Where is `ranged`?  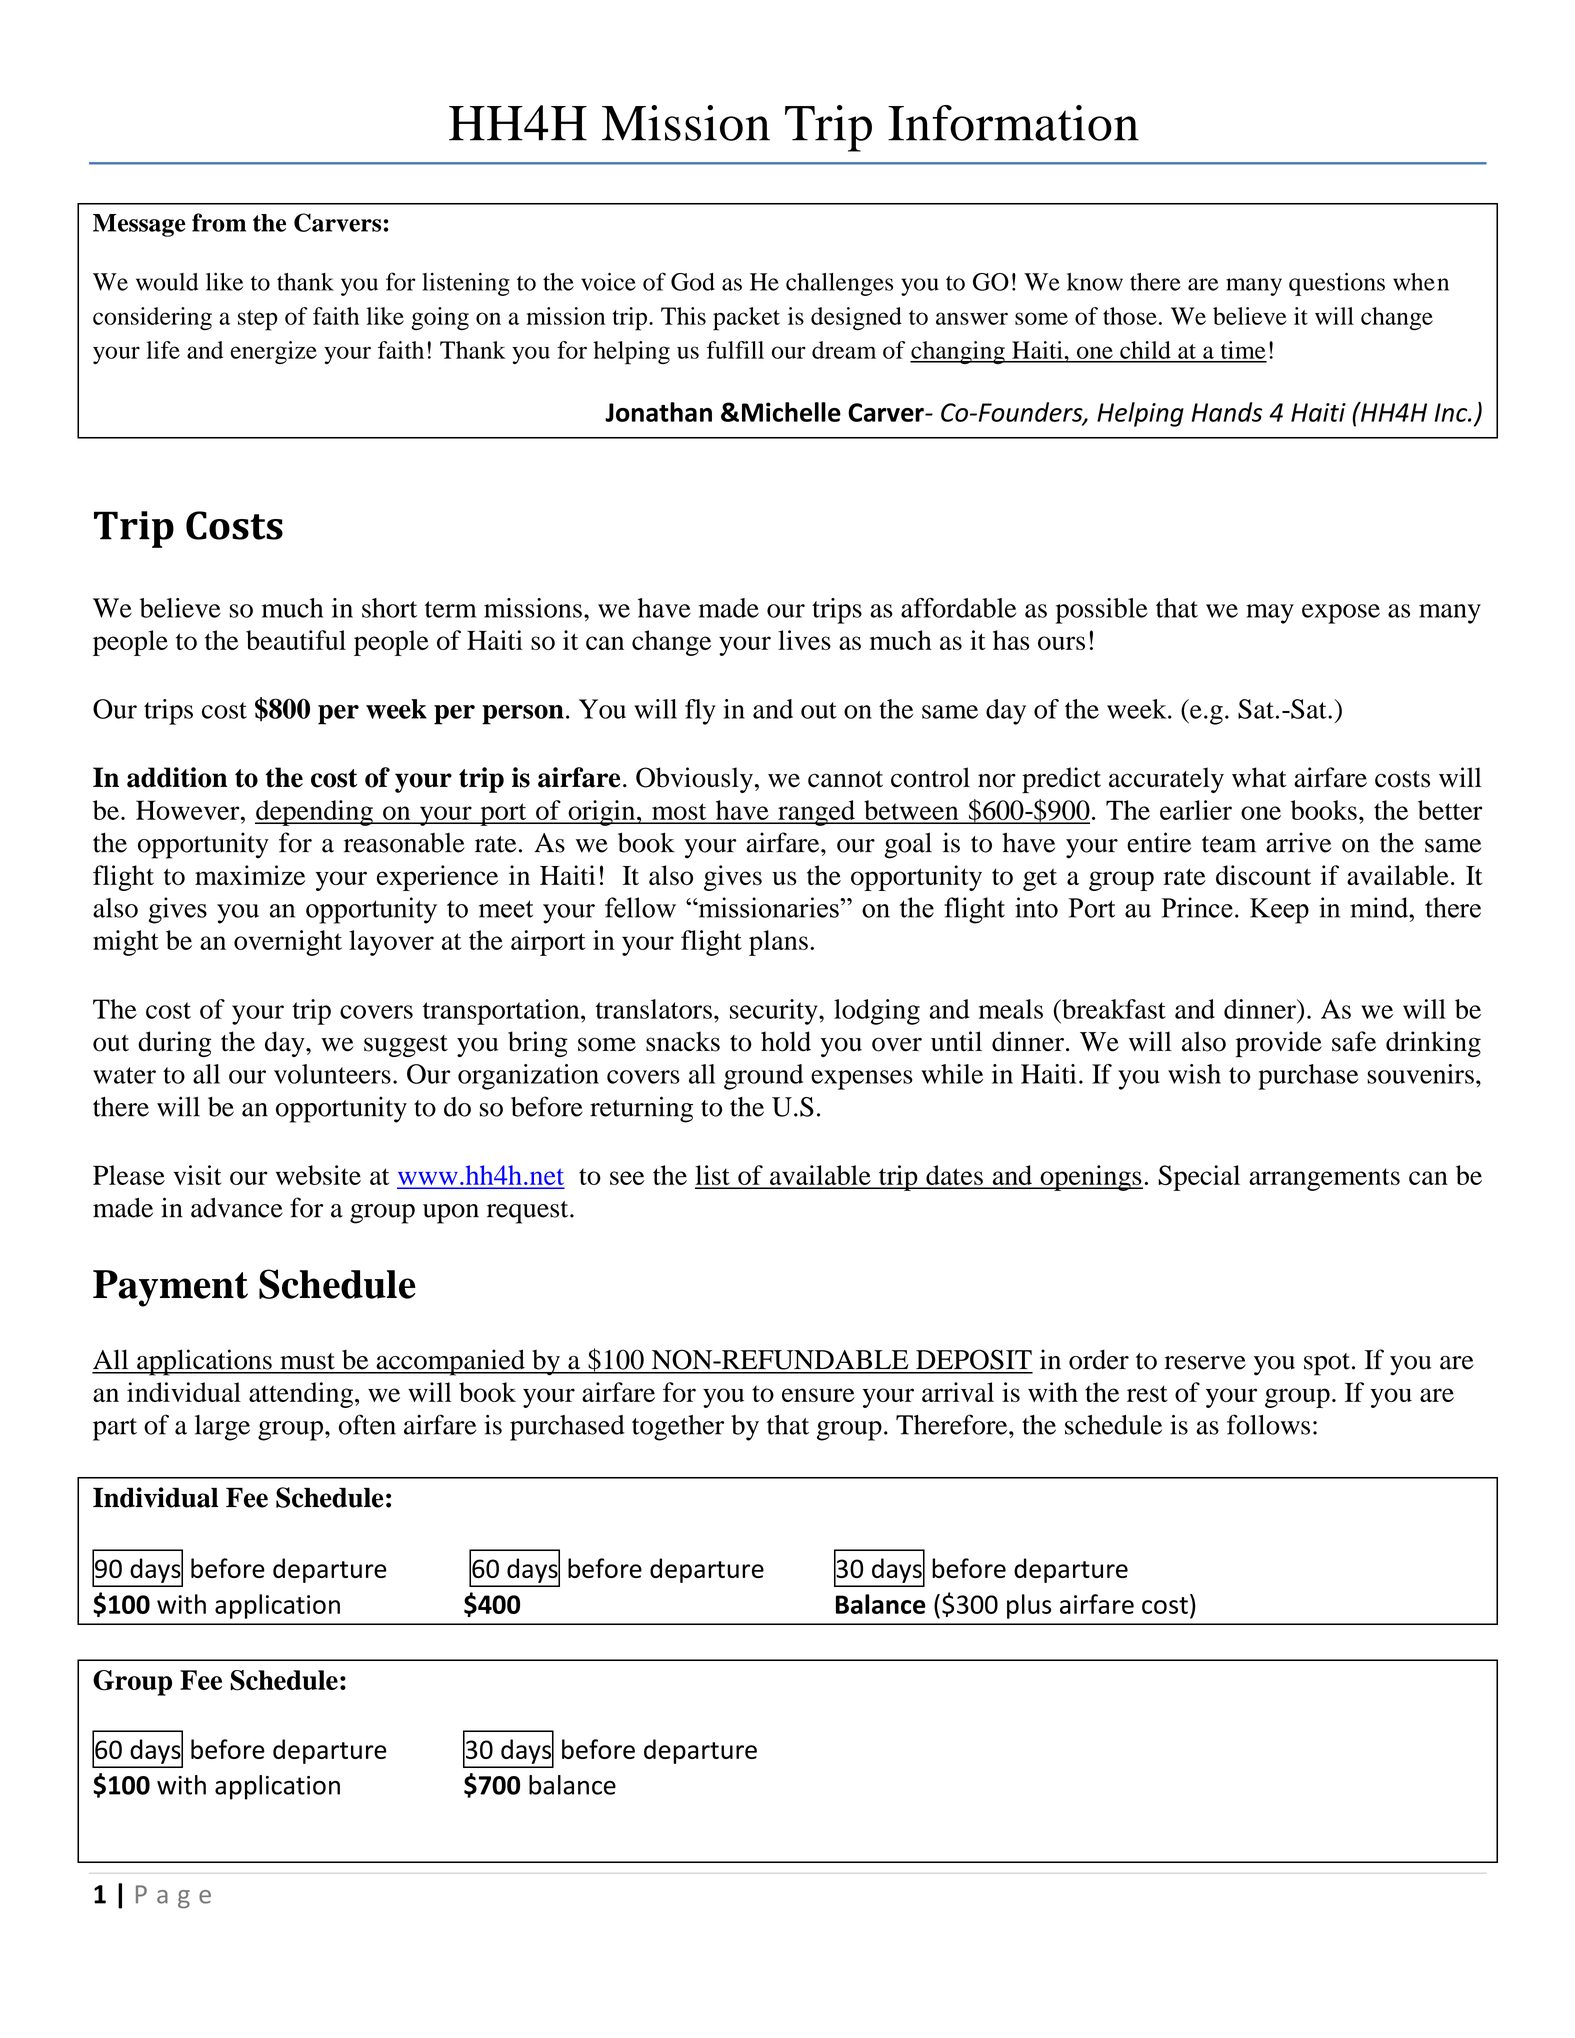
ranged is located at coordinates (816, 813).
